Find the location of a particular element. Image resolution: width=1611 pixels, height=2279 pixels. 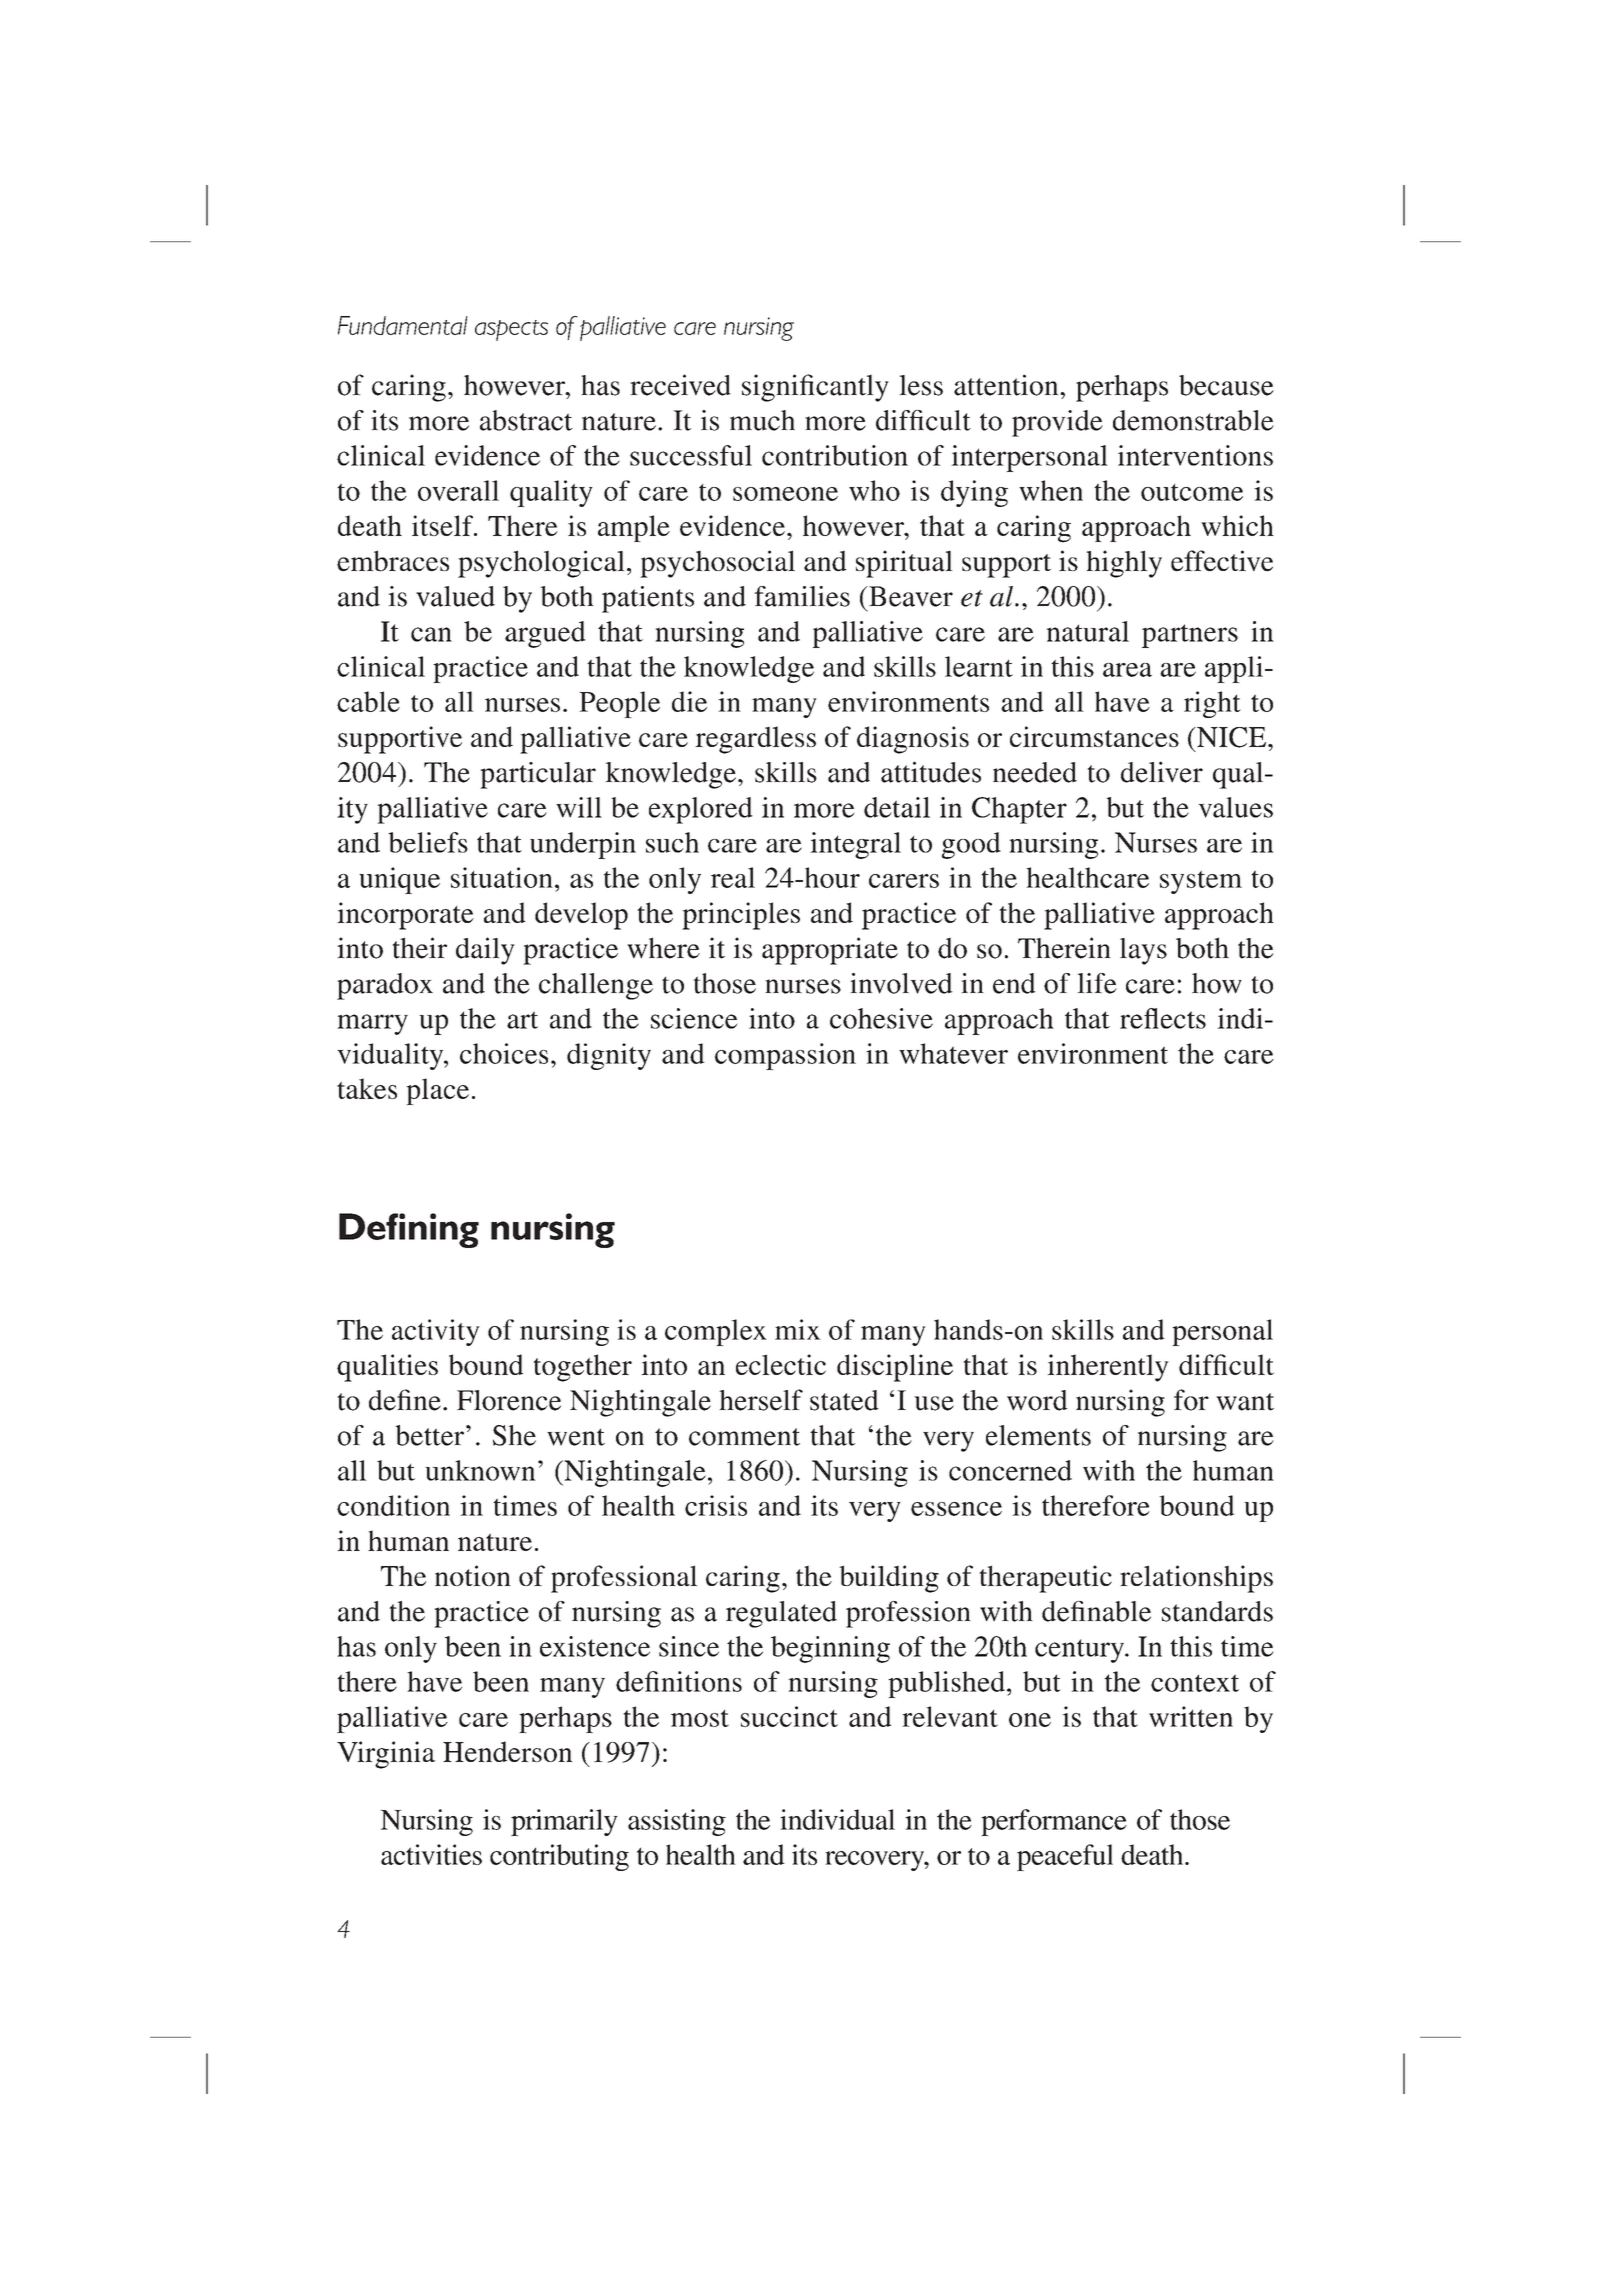

place is located at coordinates (437, 1091).
